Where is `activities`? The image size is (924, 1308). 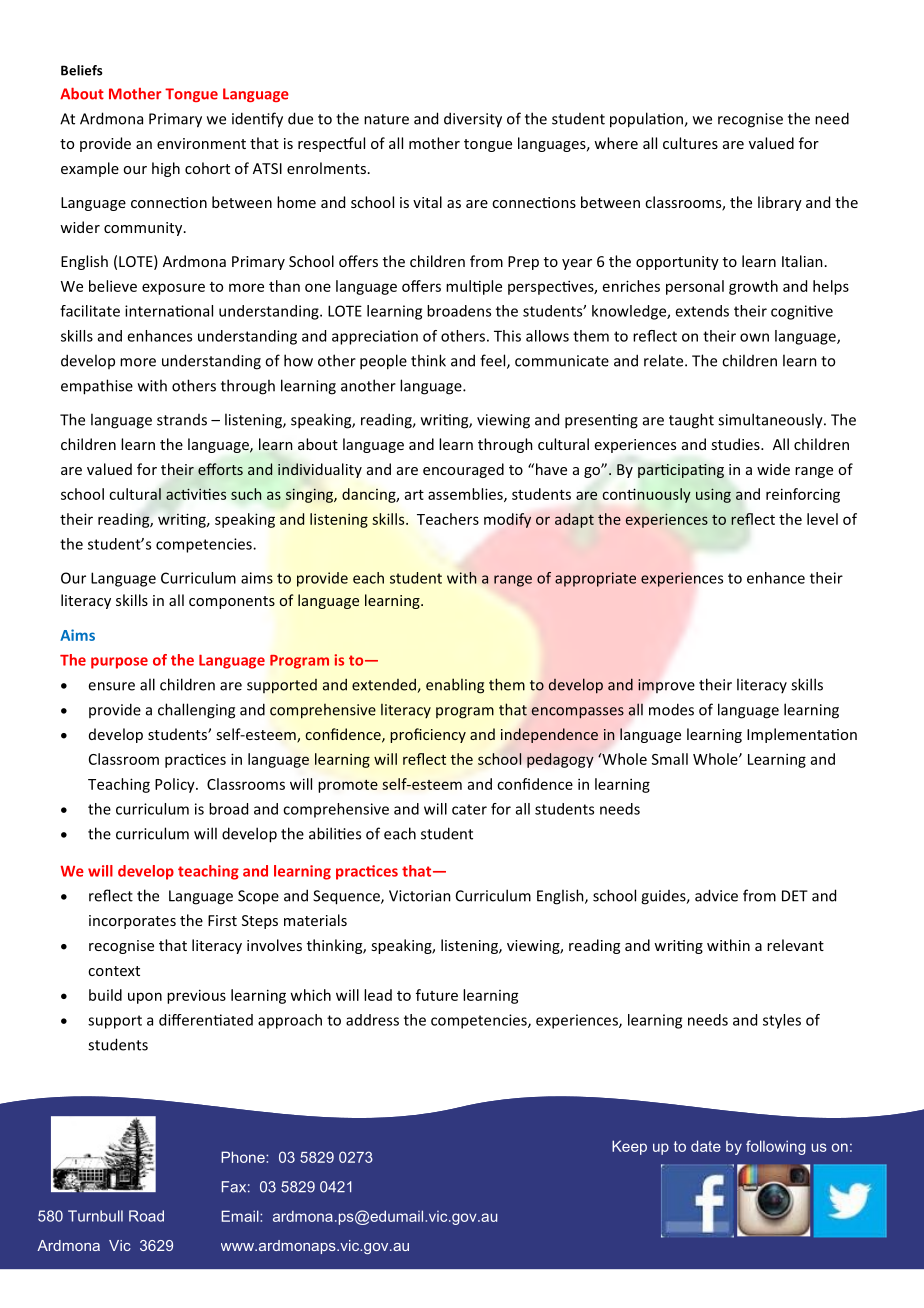 activities is located at coordinates (196, 494).
